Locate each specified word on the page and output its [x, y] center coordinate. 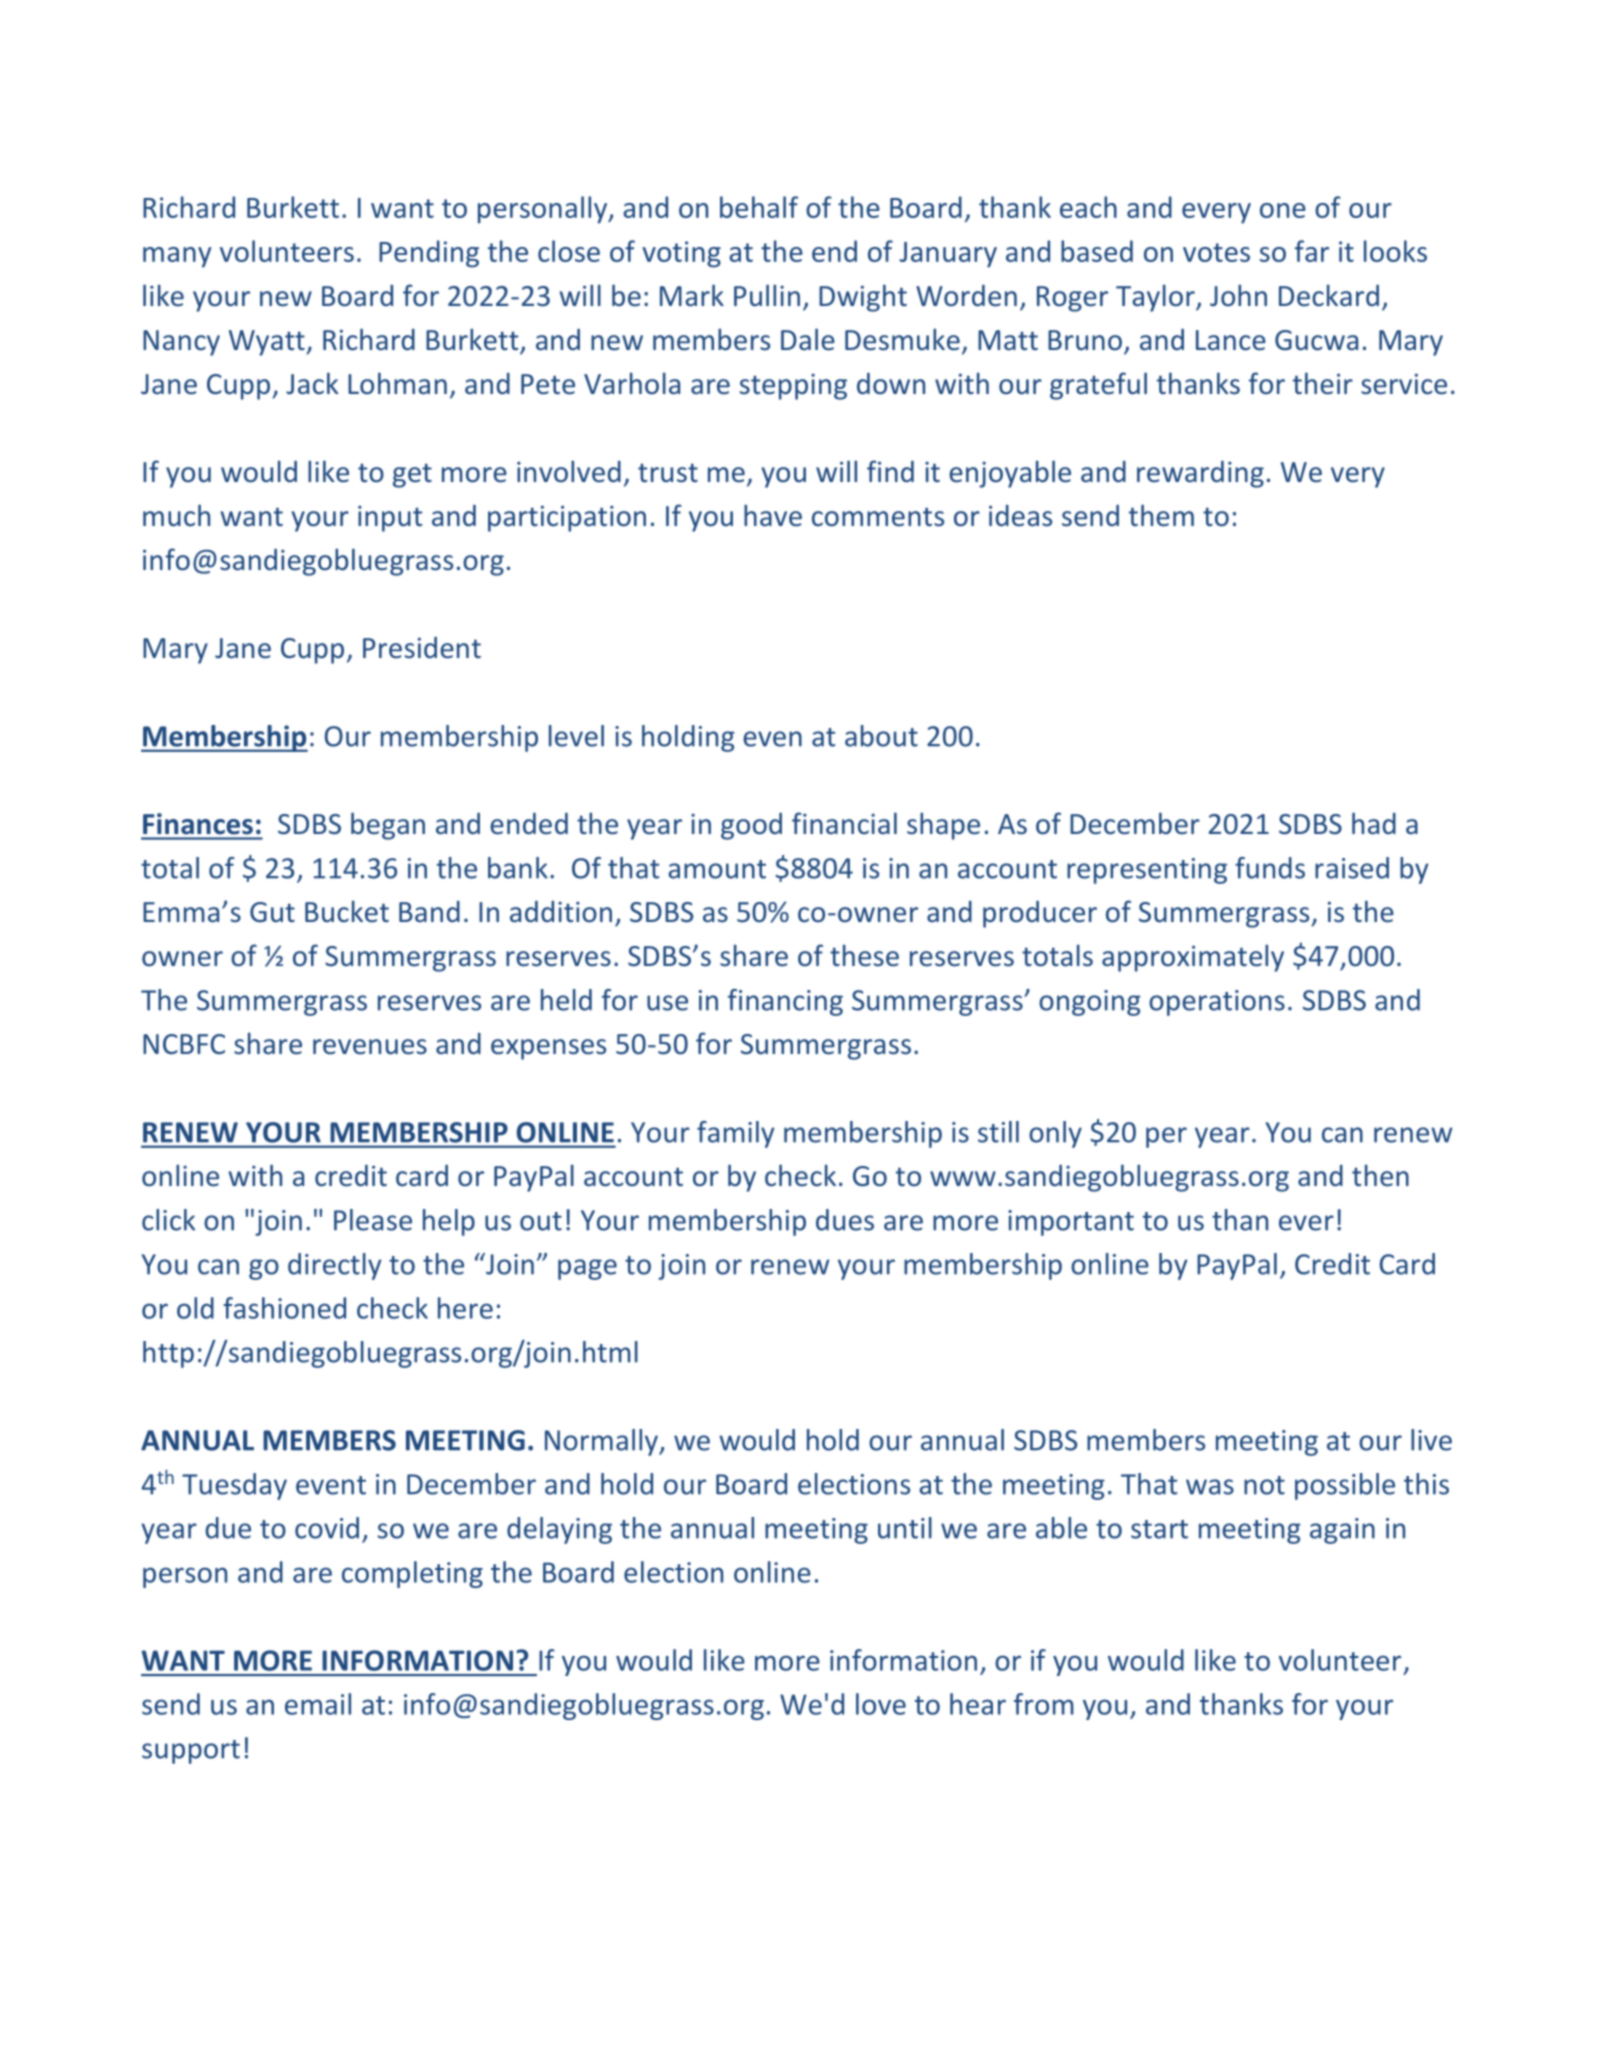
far [1312, 251]
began [388, 826]
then [1380, 1175]
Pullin [767, 295]
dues [845, 1220]
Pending [429, 254]
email [318, 1704]
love [881, 1704]
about [881, 736]
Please [373, 1220]
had [1374, 823]
